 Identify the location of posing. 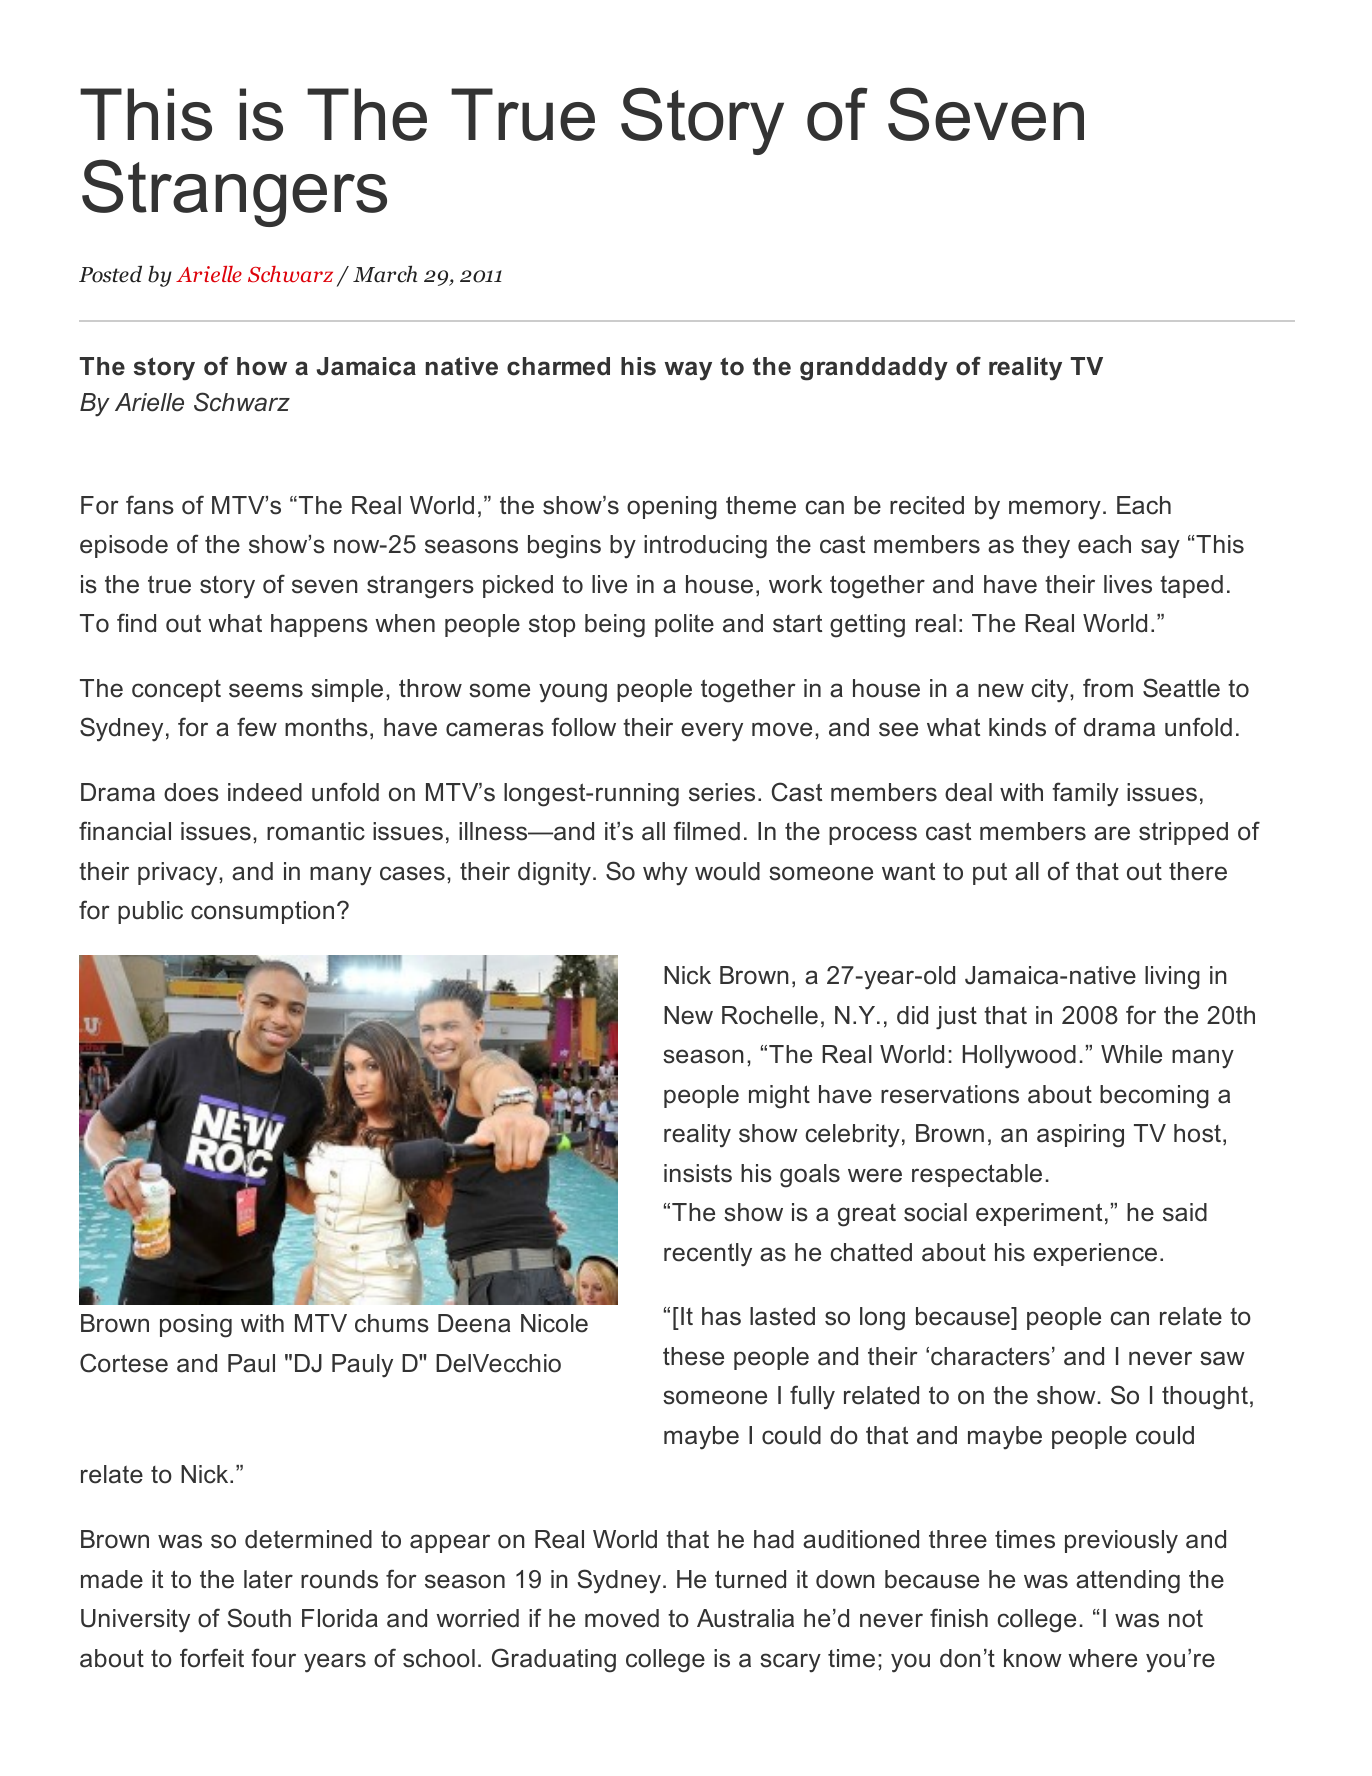
(196, 1326).
